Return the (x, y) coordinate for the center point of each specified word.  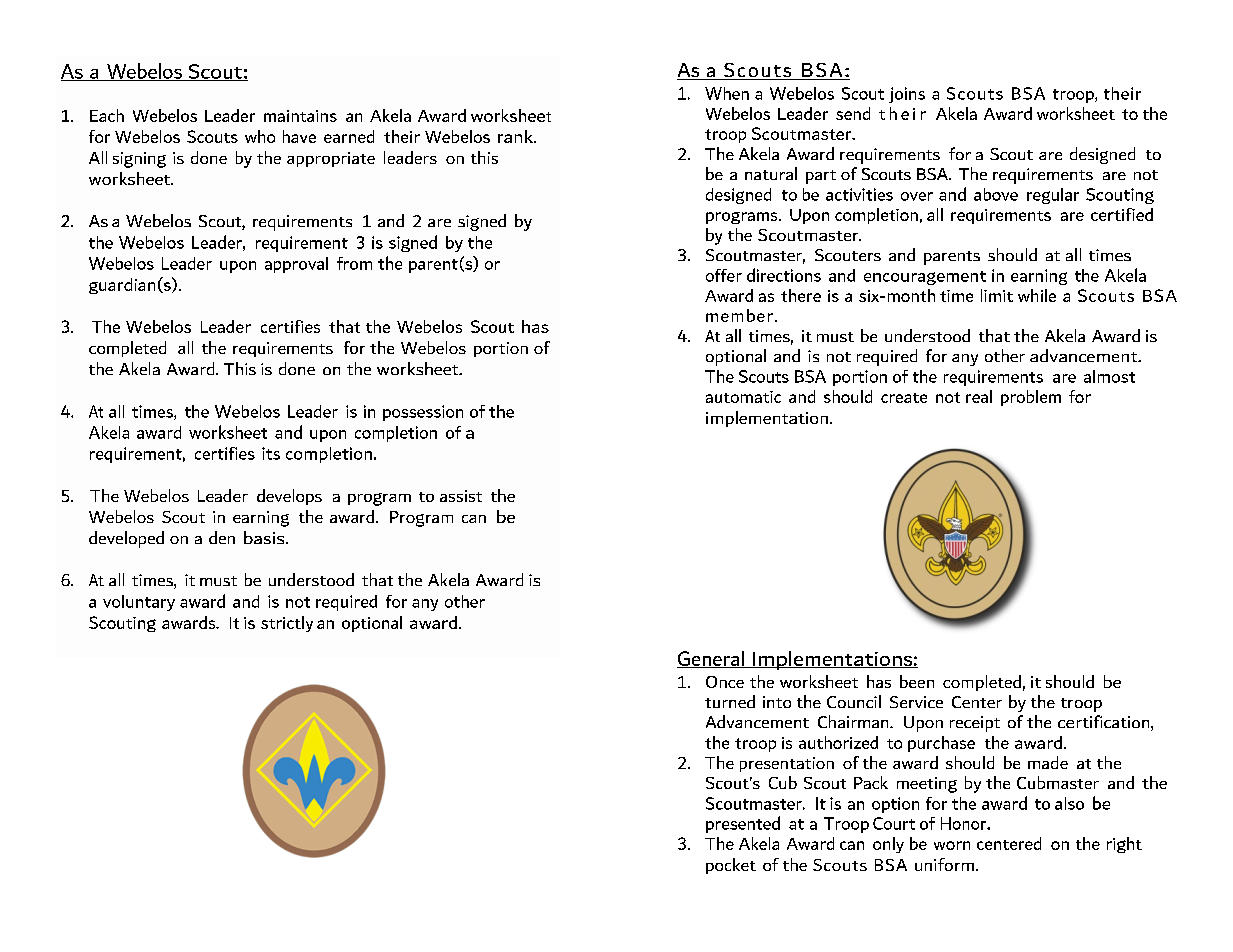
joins (907, 95)
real (979, 396)
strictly (287, 624)
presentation (787, 764)
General (711, 659)
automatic (743, 397)
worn (952, 845)
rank (516, 136)
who (260, 136)
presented (743, 824)
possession (423, 413)
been (917, 681)
